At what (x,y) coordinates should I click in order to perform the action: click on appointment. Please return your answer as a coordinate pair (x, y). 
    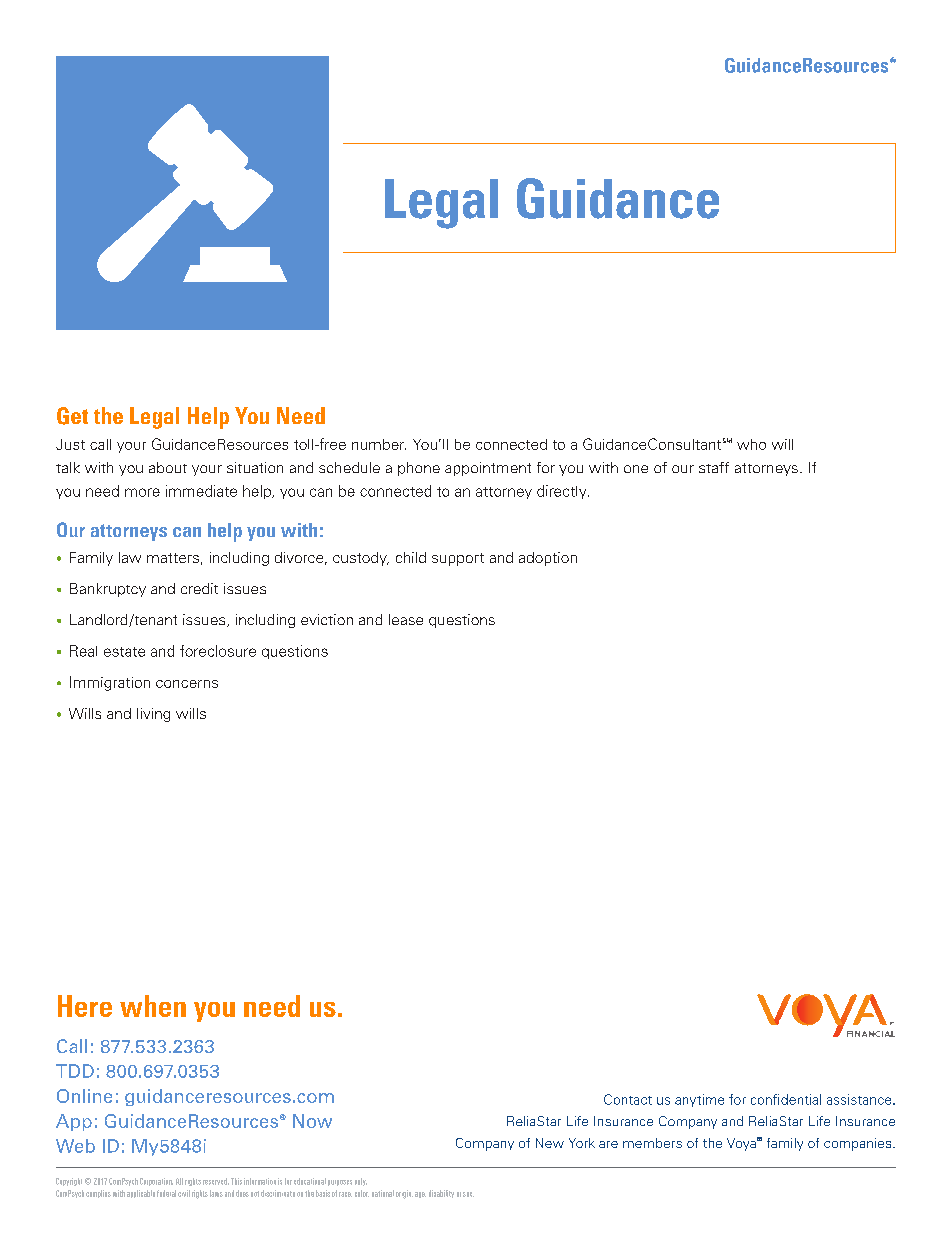
    Looking at the image, I should click on (488, 469).
